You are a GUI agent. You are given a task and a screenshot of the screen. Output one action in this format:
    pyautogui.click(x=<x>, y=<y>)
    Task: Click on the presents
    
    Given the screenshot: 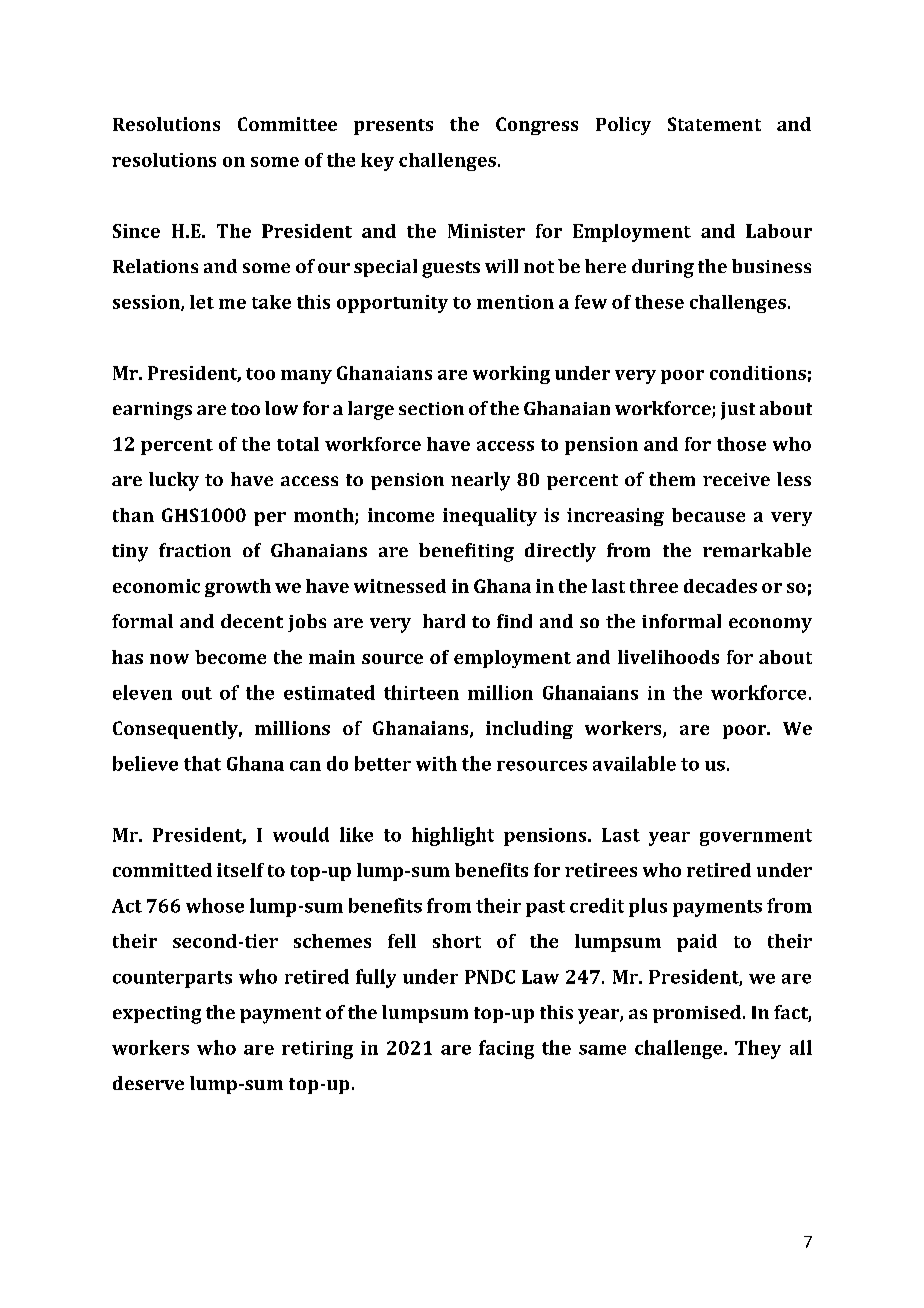 What is the action you would take?
    pyautogui.click(x=393, y=127)
